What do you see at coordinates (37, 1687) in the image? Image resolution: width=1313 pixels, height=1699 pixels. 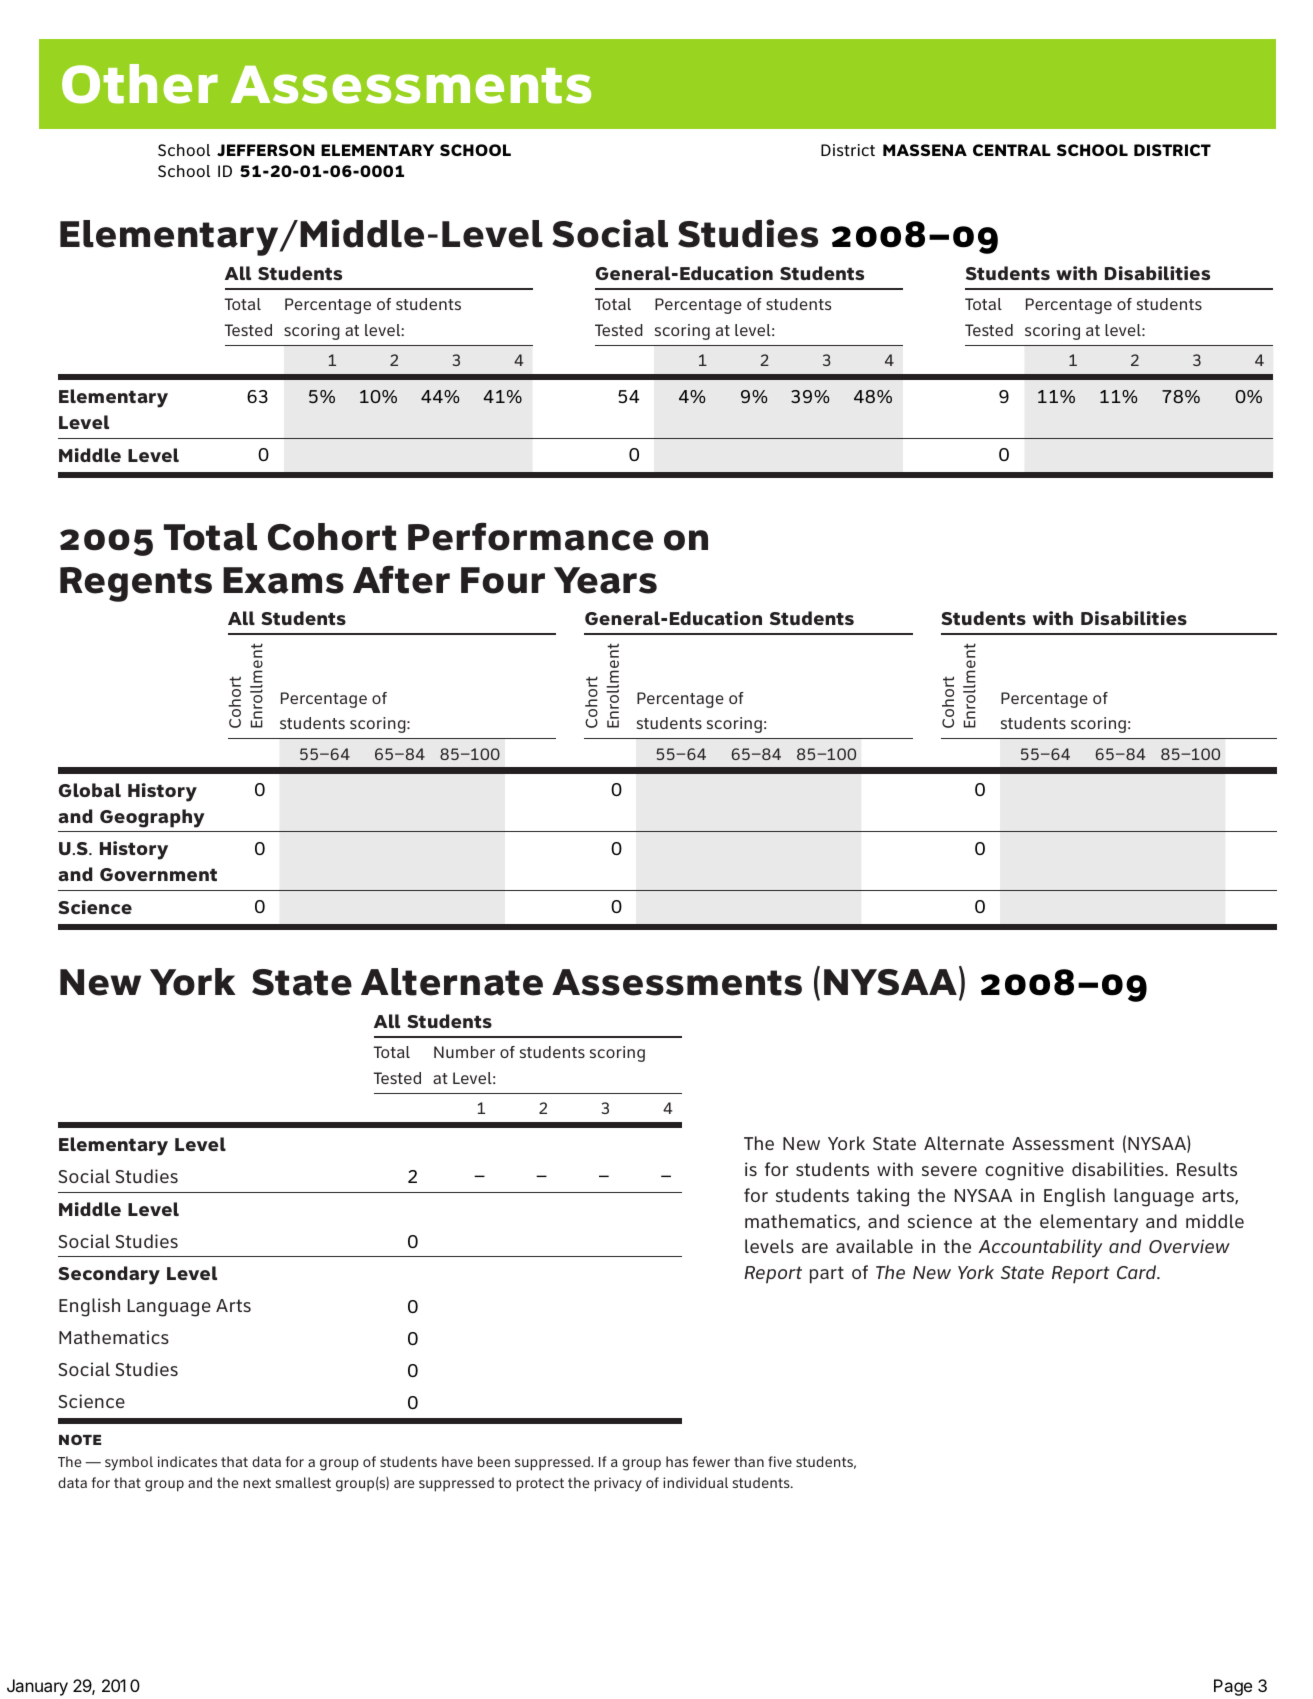 I see `January` at bounding box center [37, 1687].
